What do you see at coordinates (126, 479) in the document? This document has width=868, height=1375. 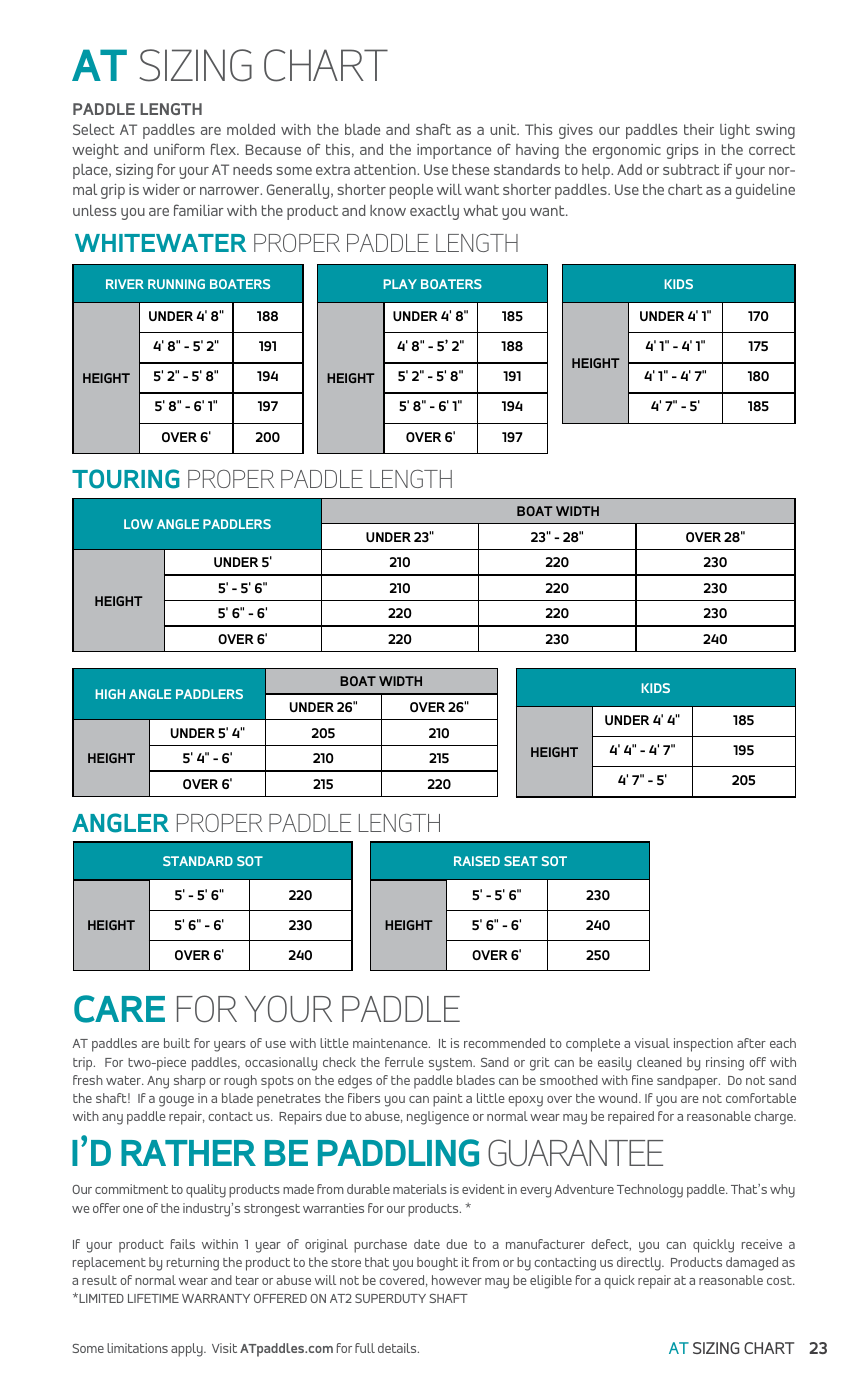 I see `TOURING` at bounding box center [126, 479].
